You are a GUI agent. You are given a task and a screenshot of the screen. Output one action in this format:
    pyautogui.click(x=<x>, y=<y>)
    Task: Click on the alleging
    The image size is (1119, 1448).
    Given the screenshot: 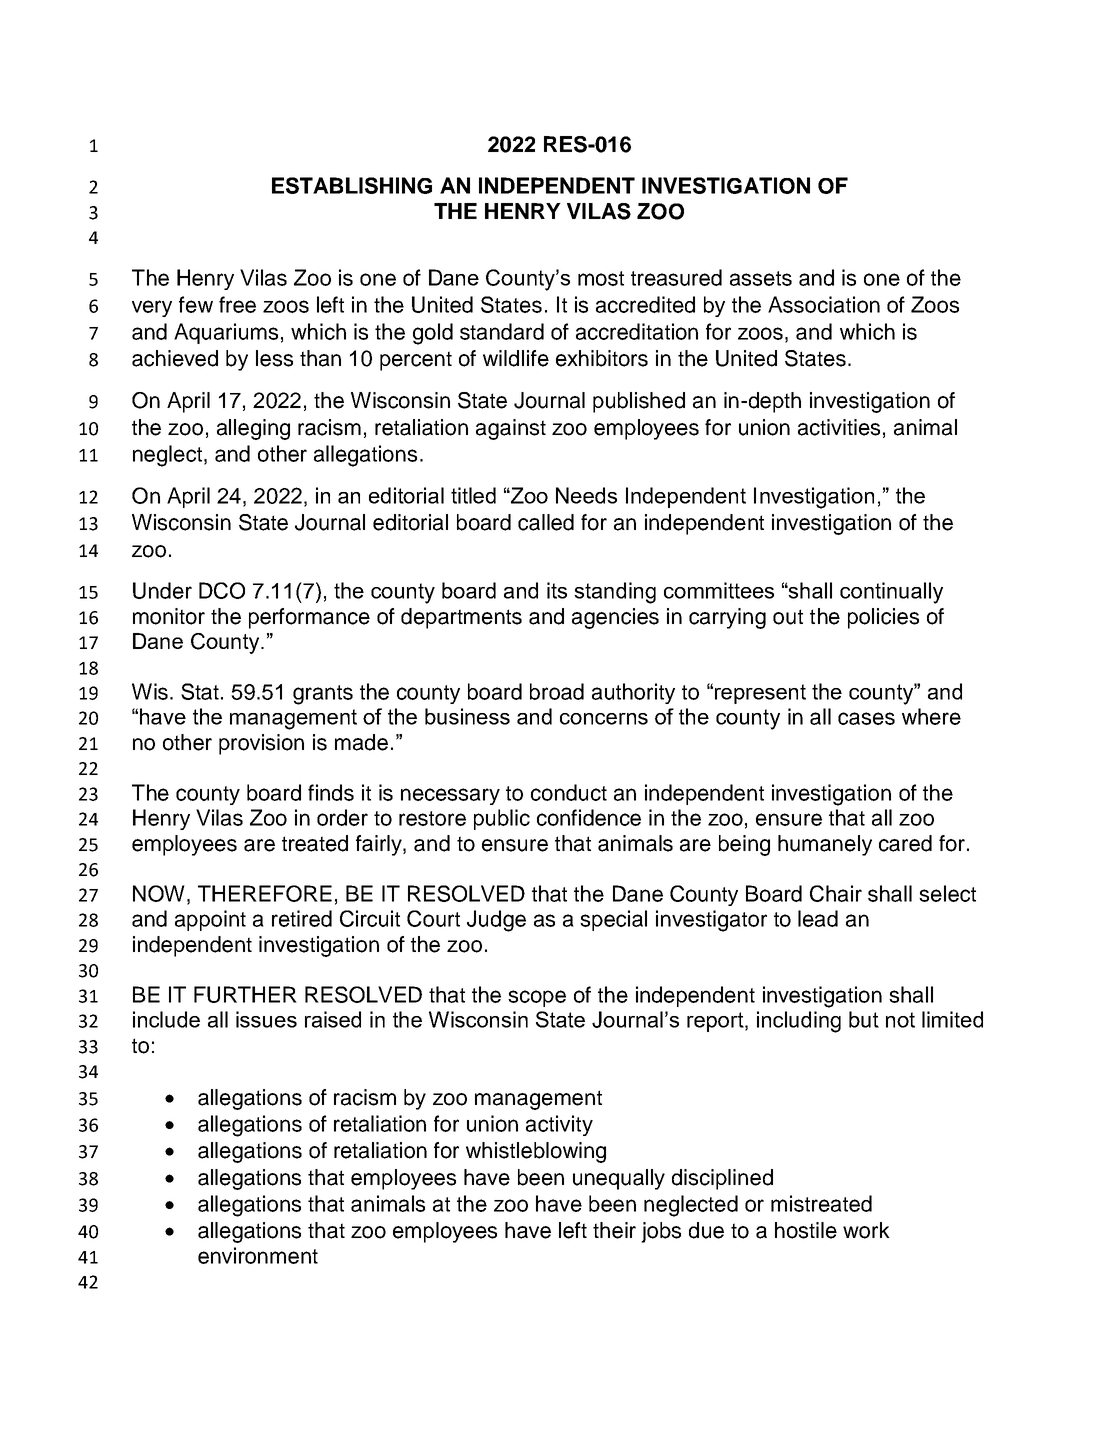 What is the action you would take?
    pyautogui.click(x=253, y=429)
